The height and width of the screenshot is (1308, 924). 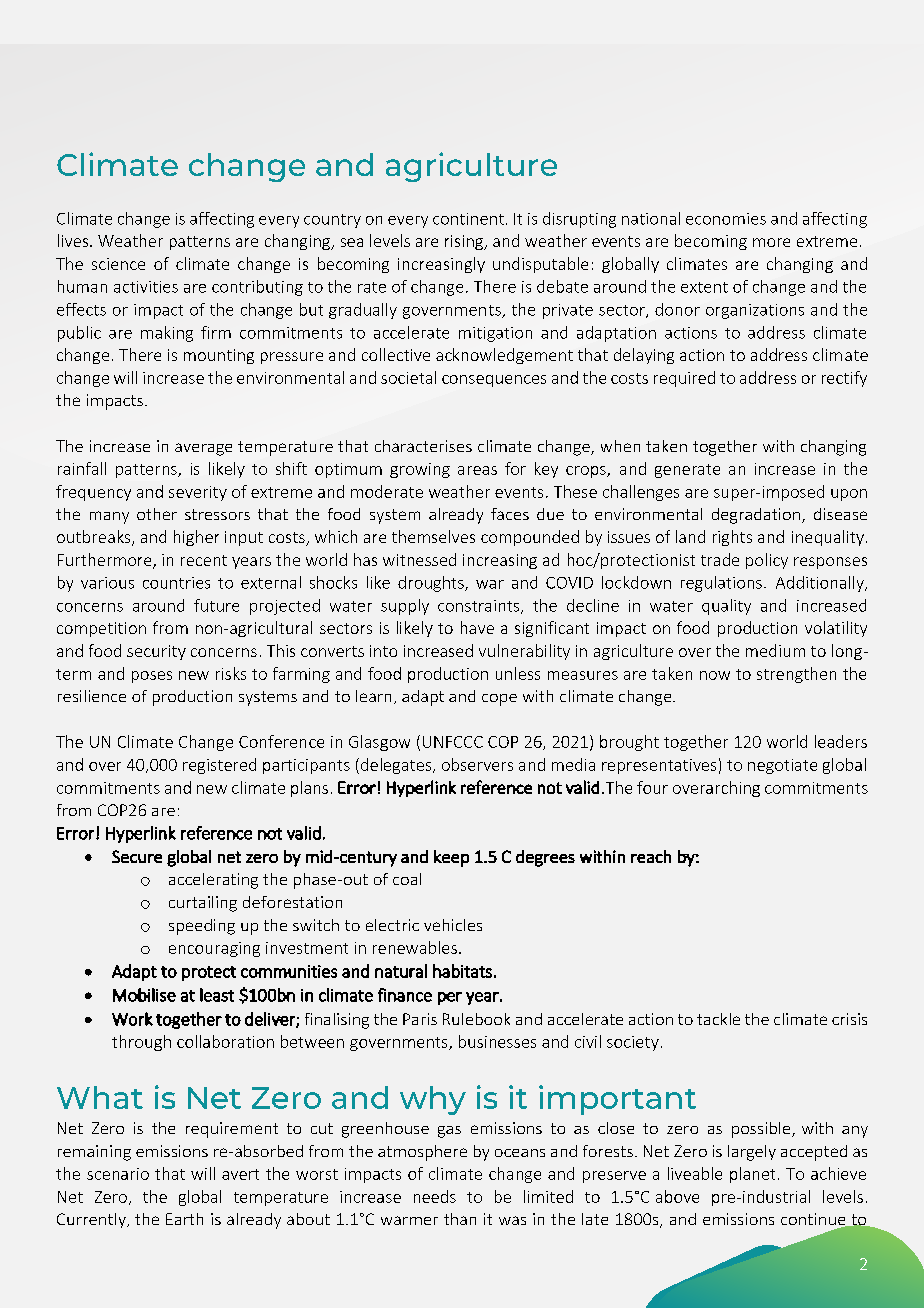 What do you see at coordinates (465, 242) in the screenshot?
I see `rising` at bounding box center [465, 242].
